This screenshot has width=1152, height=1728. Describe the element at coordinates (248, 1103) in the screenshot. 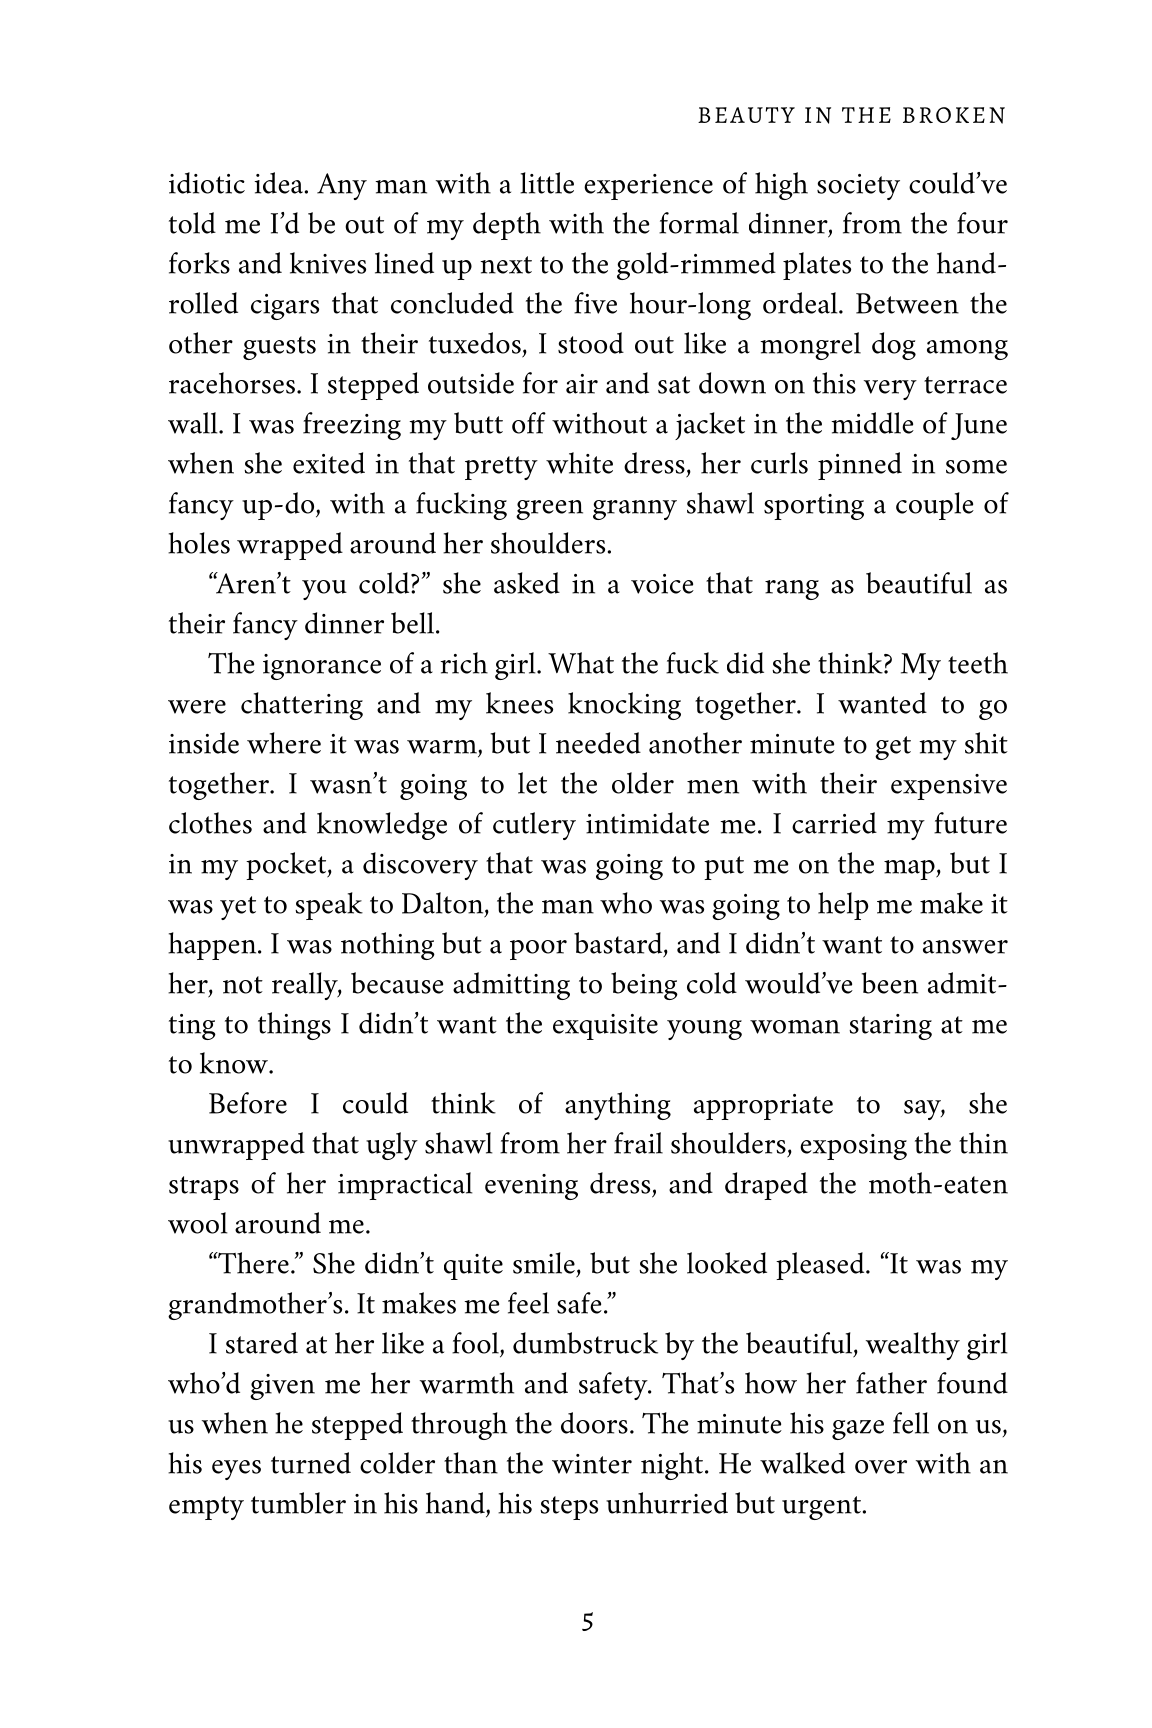

I see `Before` at that location.
